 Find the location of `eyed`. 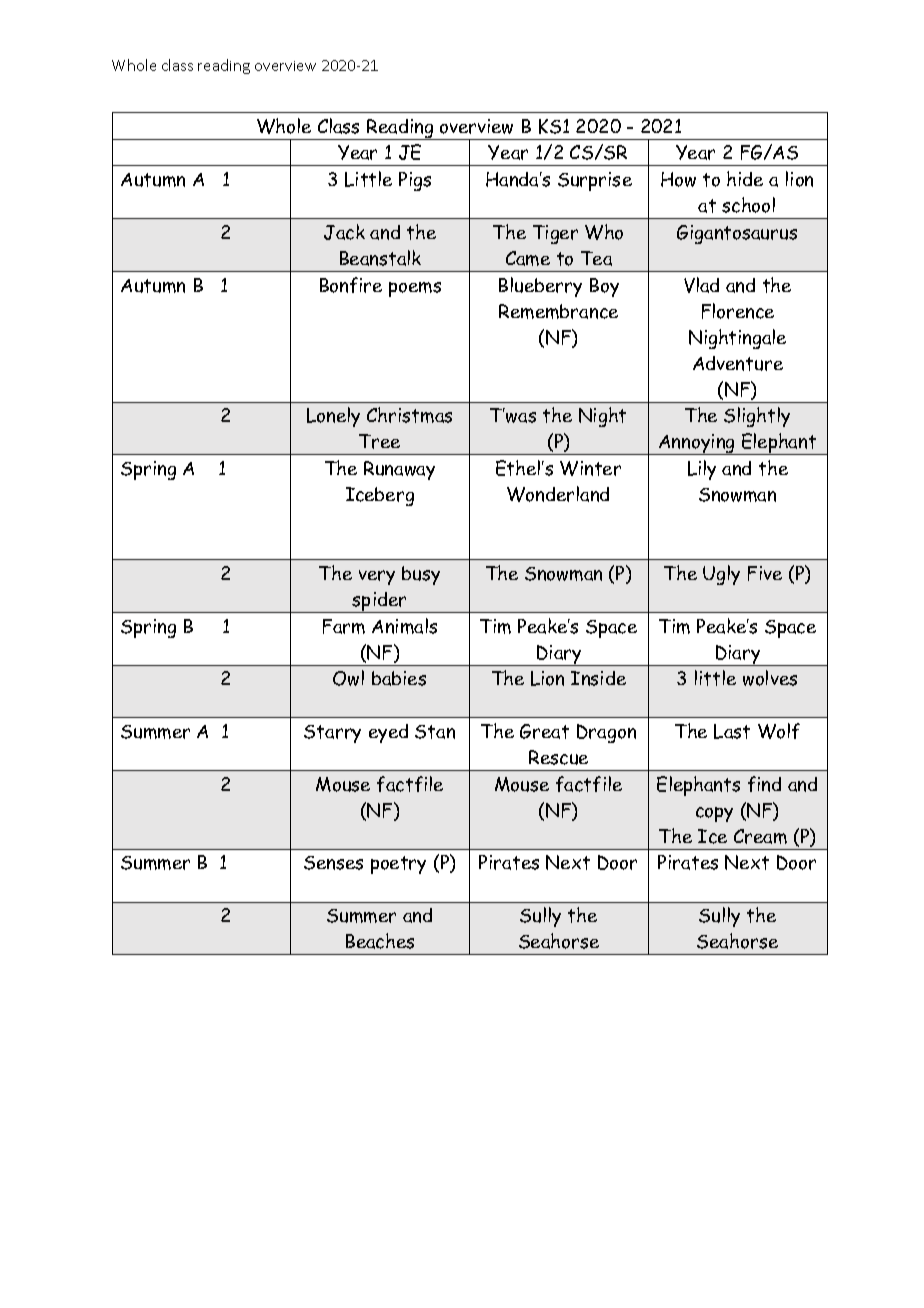

eyed is located at coordinates (388, 733).
